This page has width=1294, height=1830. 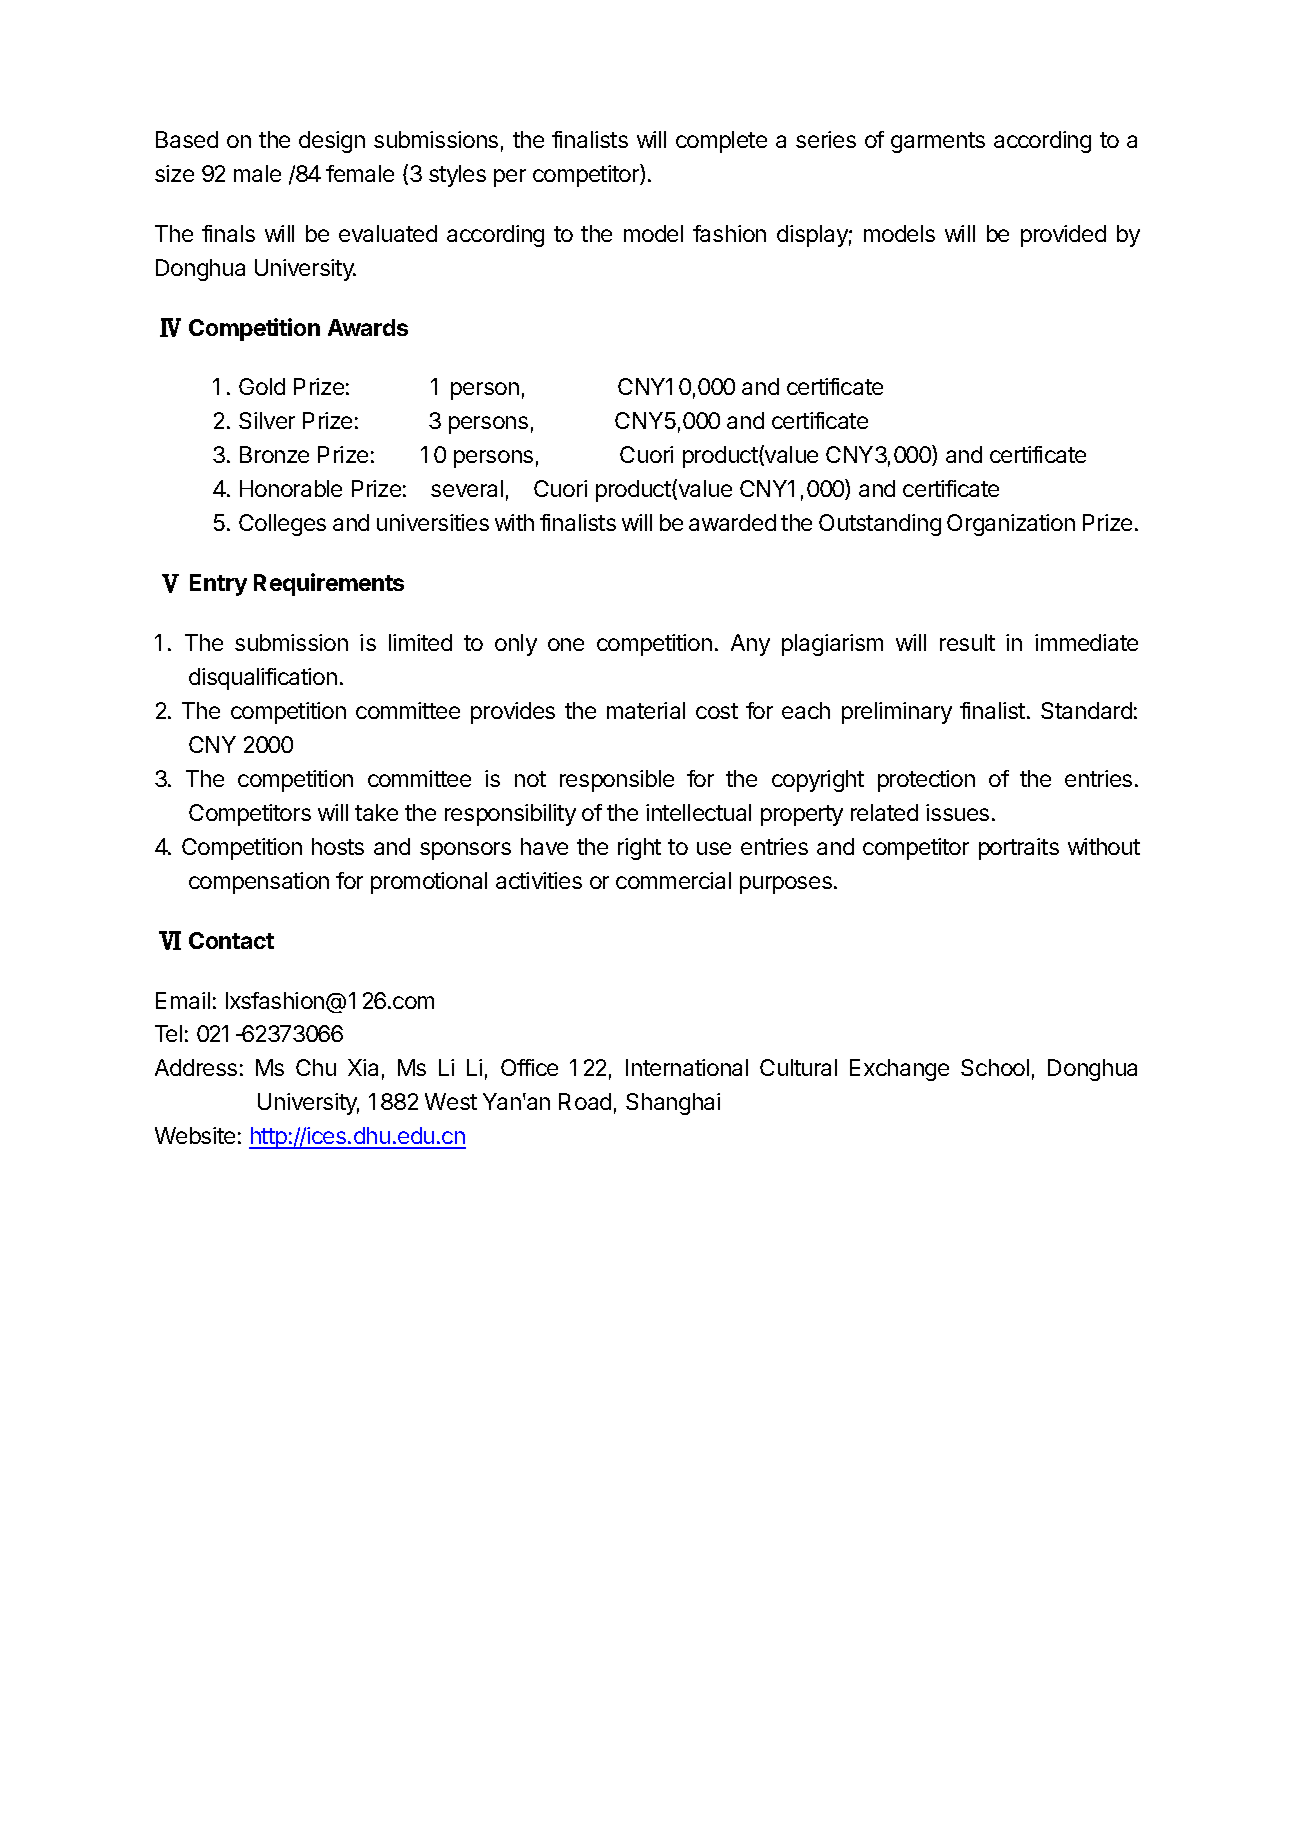 I want to click on Organization, so click(x=1011, y=525).
